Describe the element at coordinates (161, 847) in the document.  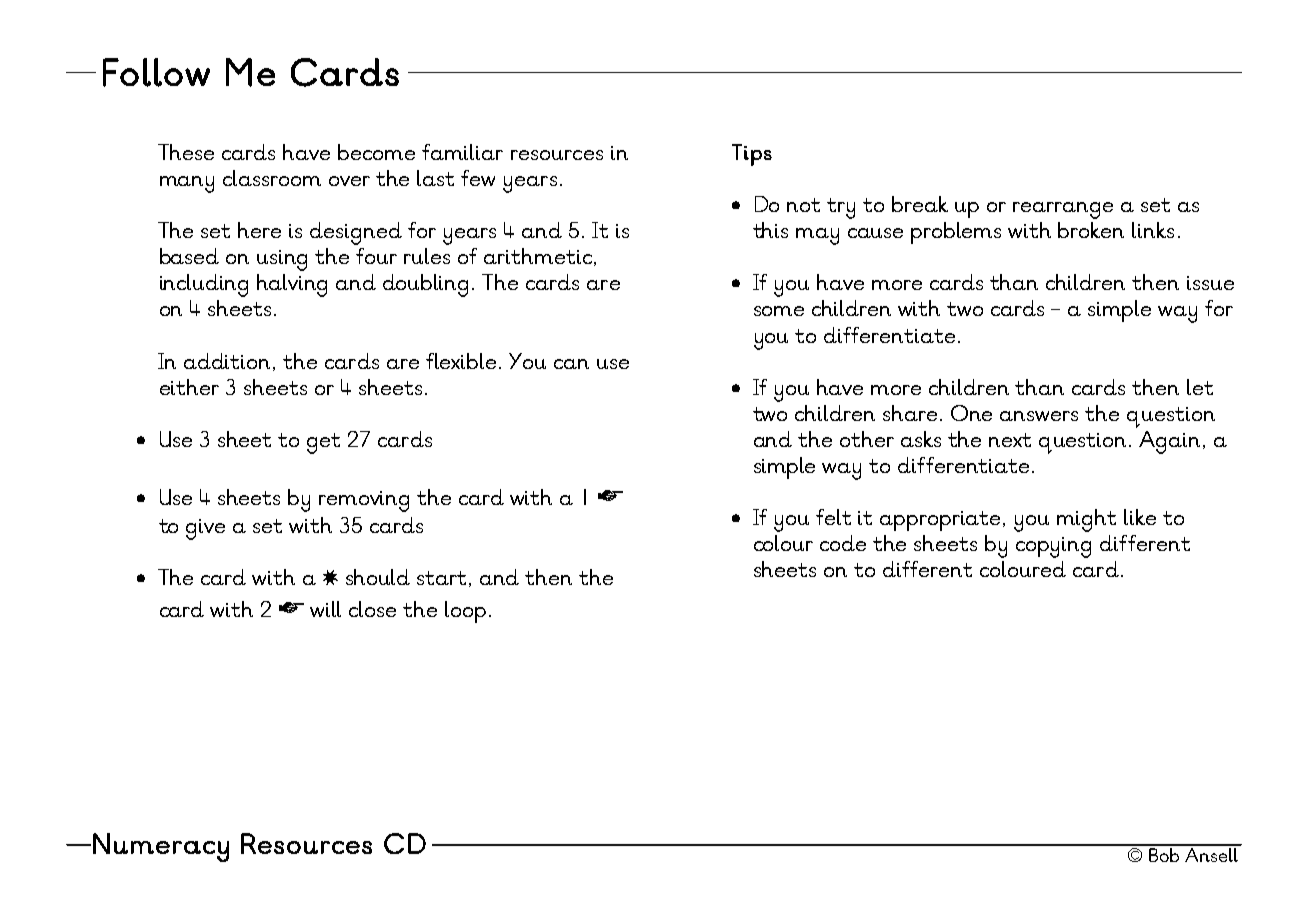
I see `Numeracy` at that location.
